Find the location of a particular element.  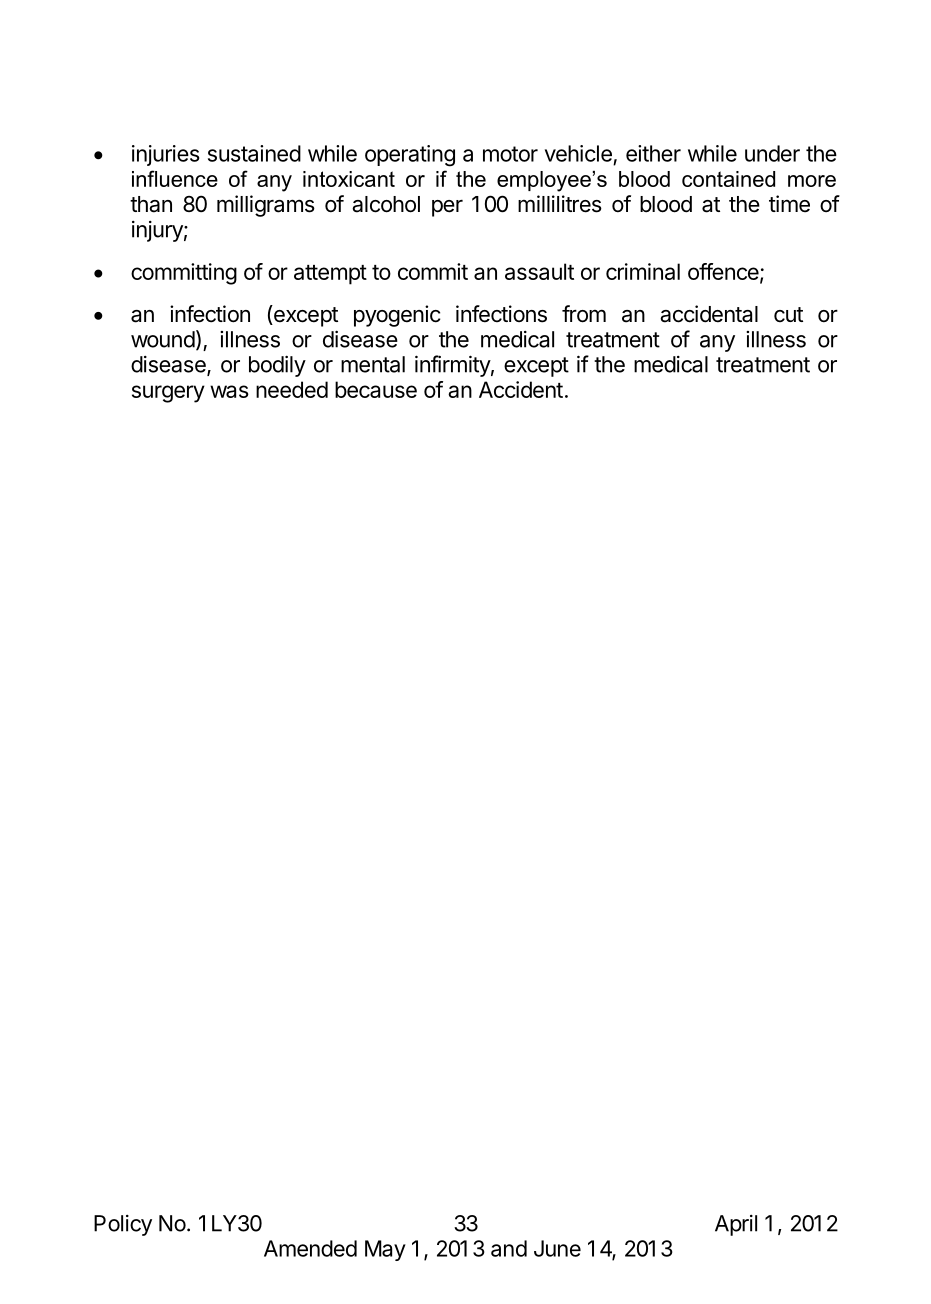

Policy is located at coordinates (123, 1225).
